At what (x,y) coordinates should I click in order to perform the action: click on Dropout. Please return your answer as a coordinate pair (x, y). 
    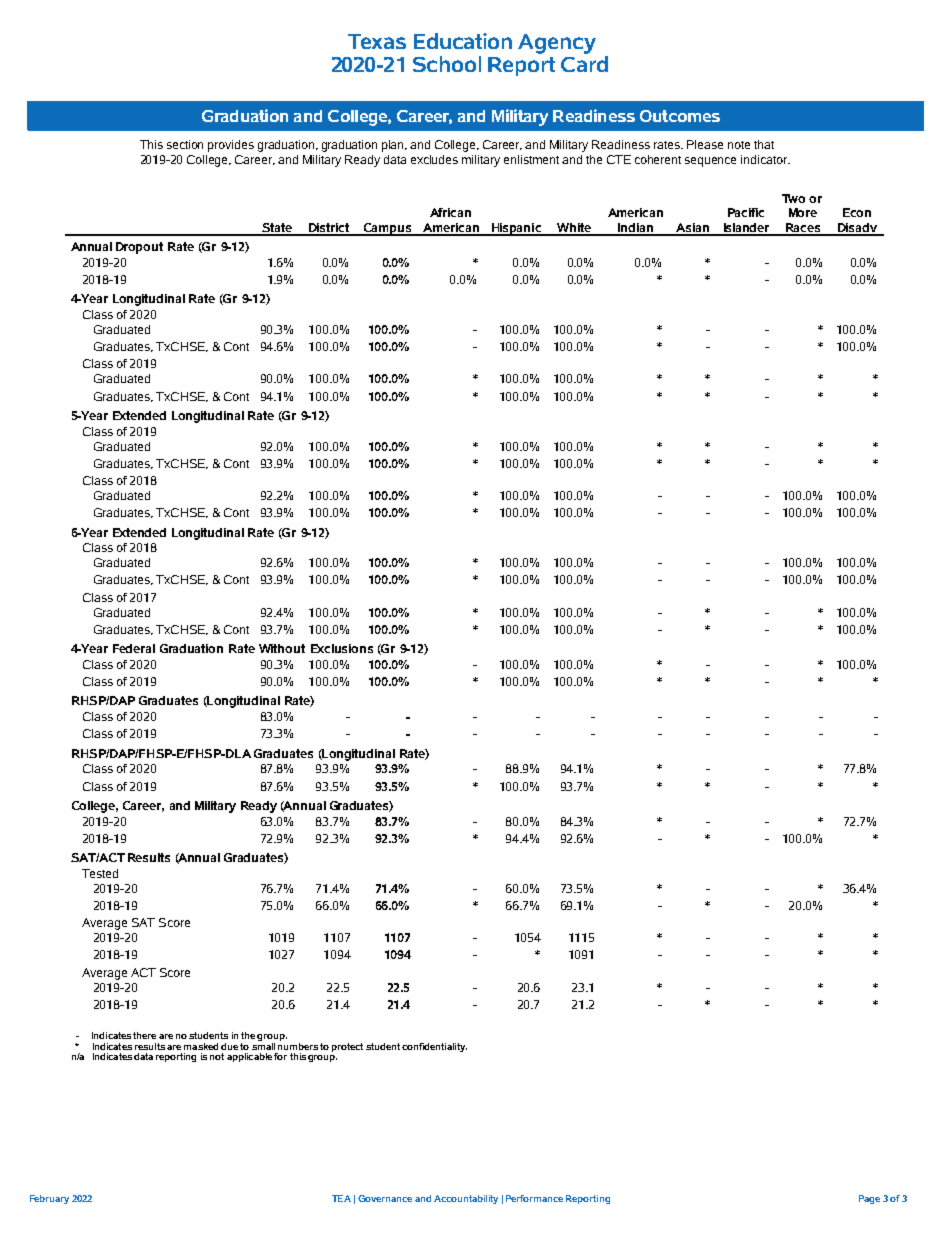
    Looking at the image, I should click on (139, 248).
